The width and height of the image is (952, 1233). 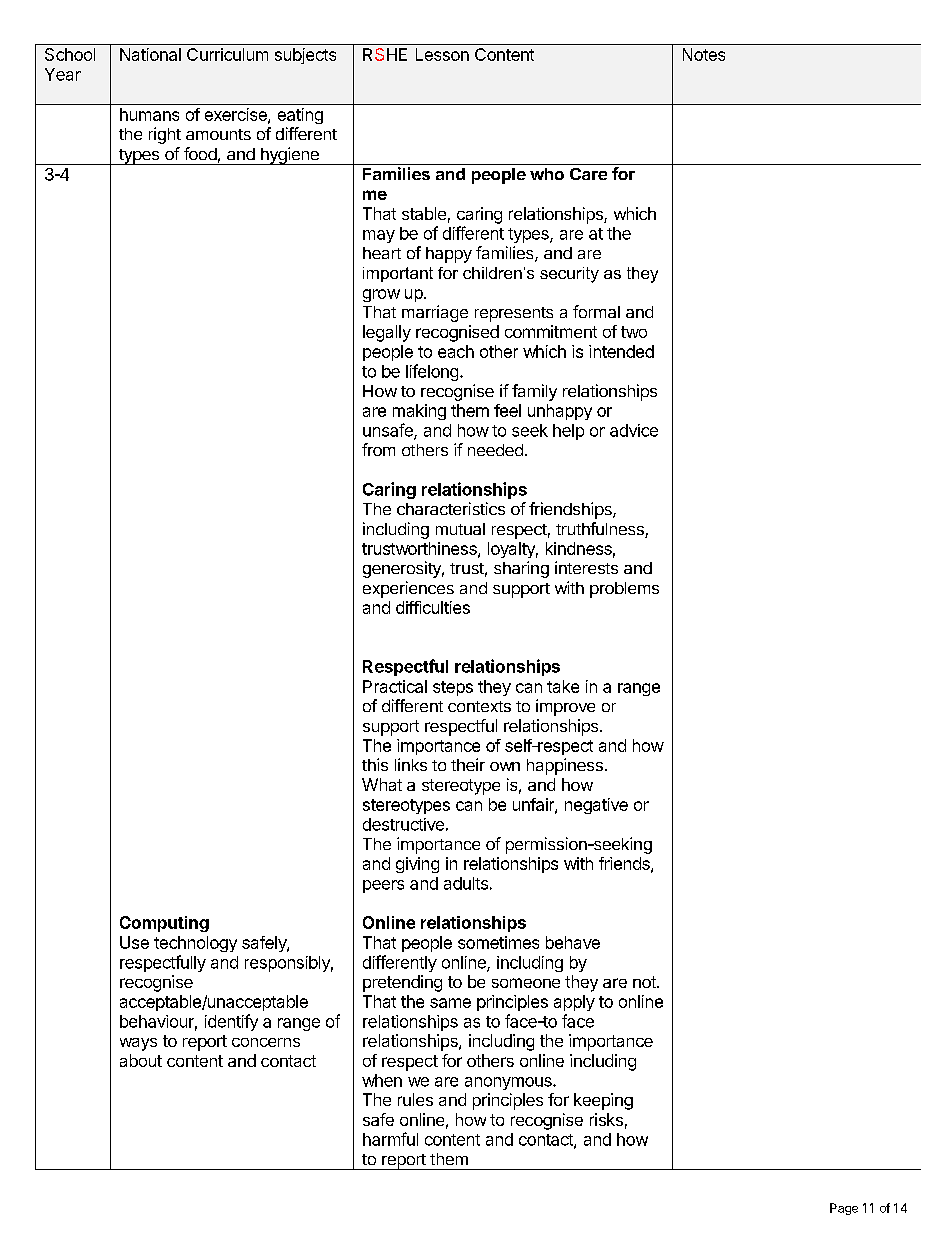 I want to click on about, so click(x=141, y=1060).
